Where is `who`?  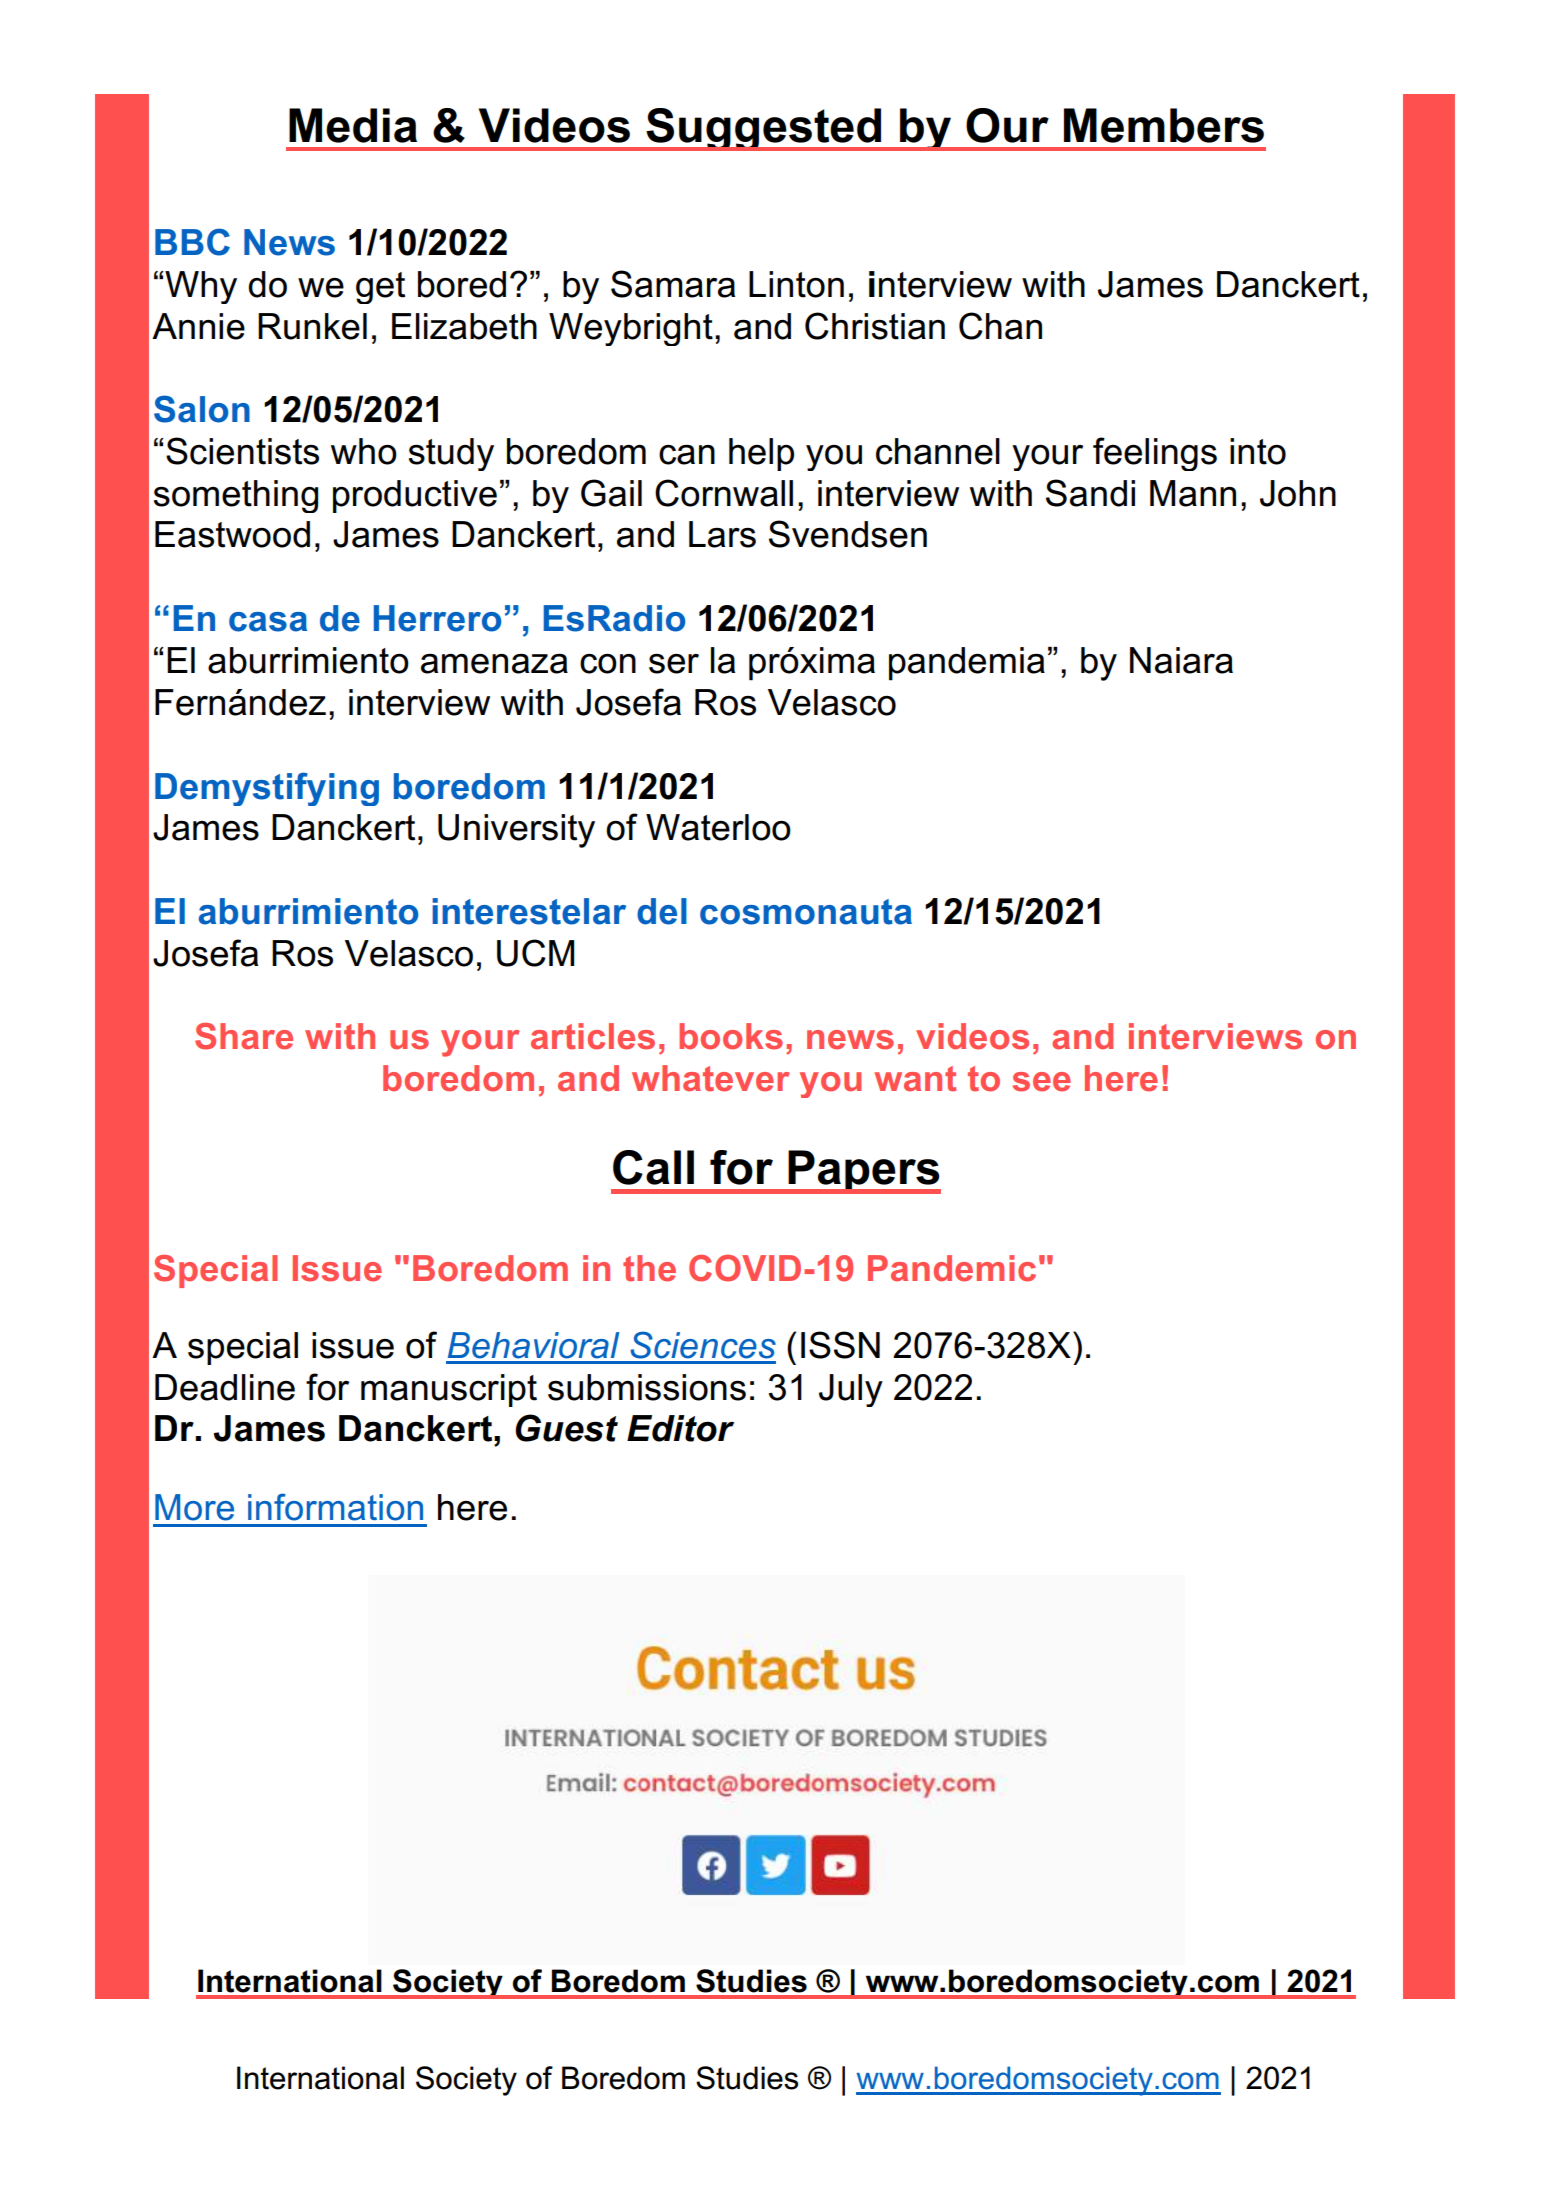
who is located at coordinates (364, 451).
